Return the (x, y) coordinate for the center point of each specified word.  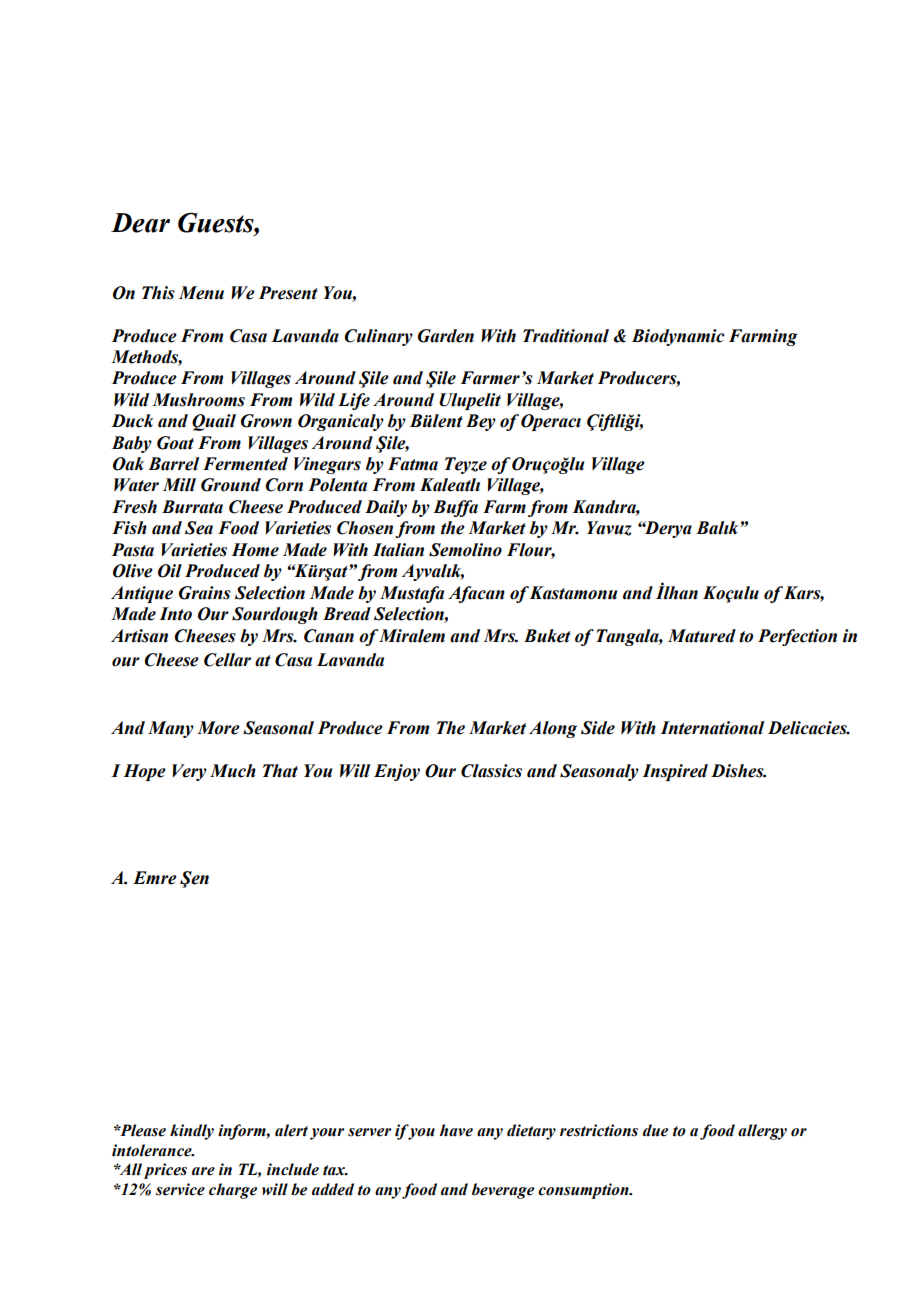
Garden (446, 336)
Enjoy (397, 772)
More (218, 728)
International (712, 728)
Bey (481, 422)
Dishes (738, 771)
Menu (201, 293)
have (456, 1130)
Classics (491, 771)
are (203, 1171)
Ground (231, 485)
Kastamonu (573, 593)
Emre (155, 878)
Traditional (566, 336)
